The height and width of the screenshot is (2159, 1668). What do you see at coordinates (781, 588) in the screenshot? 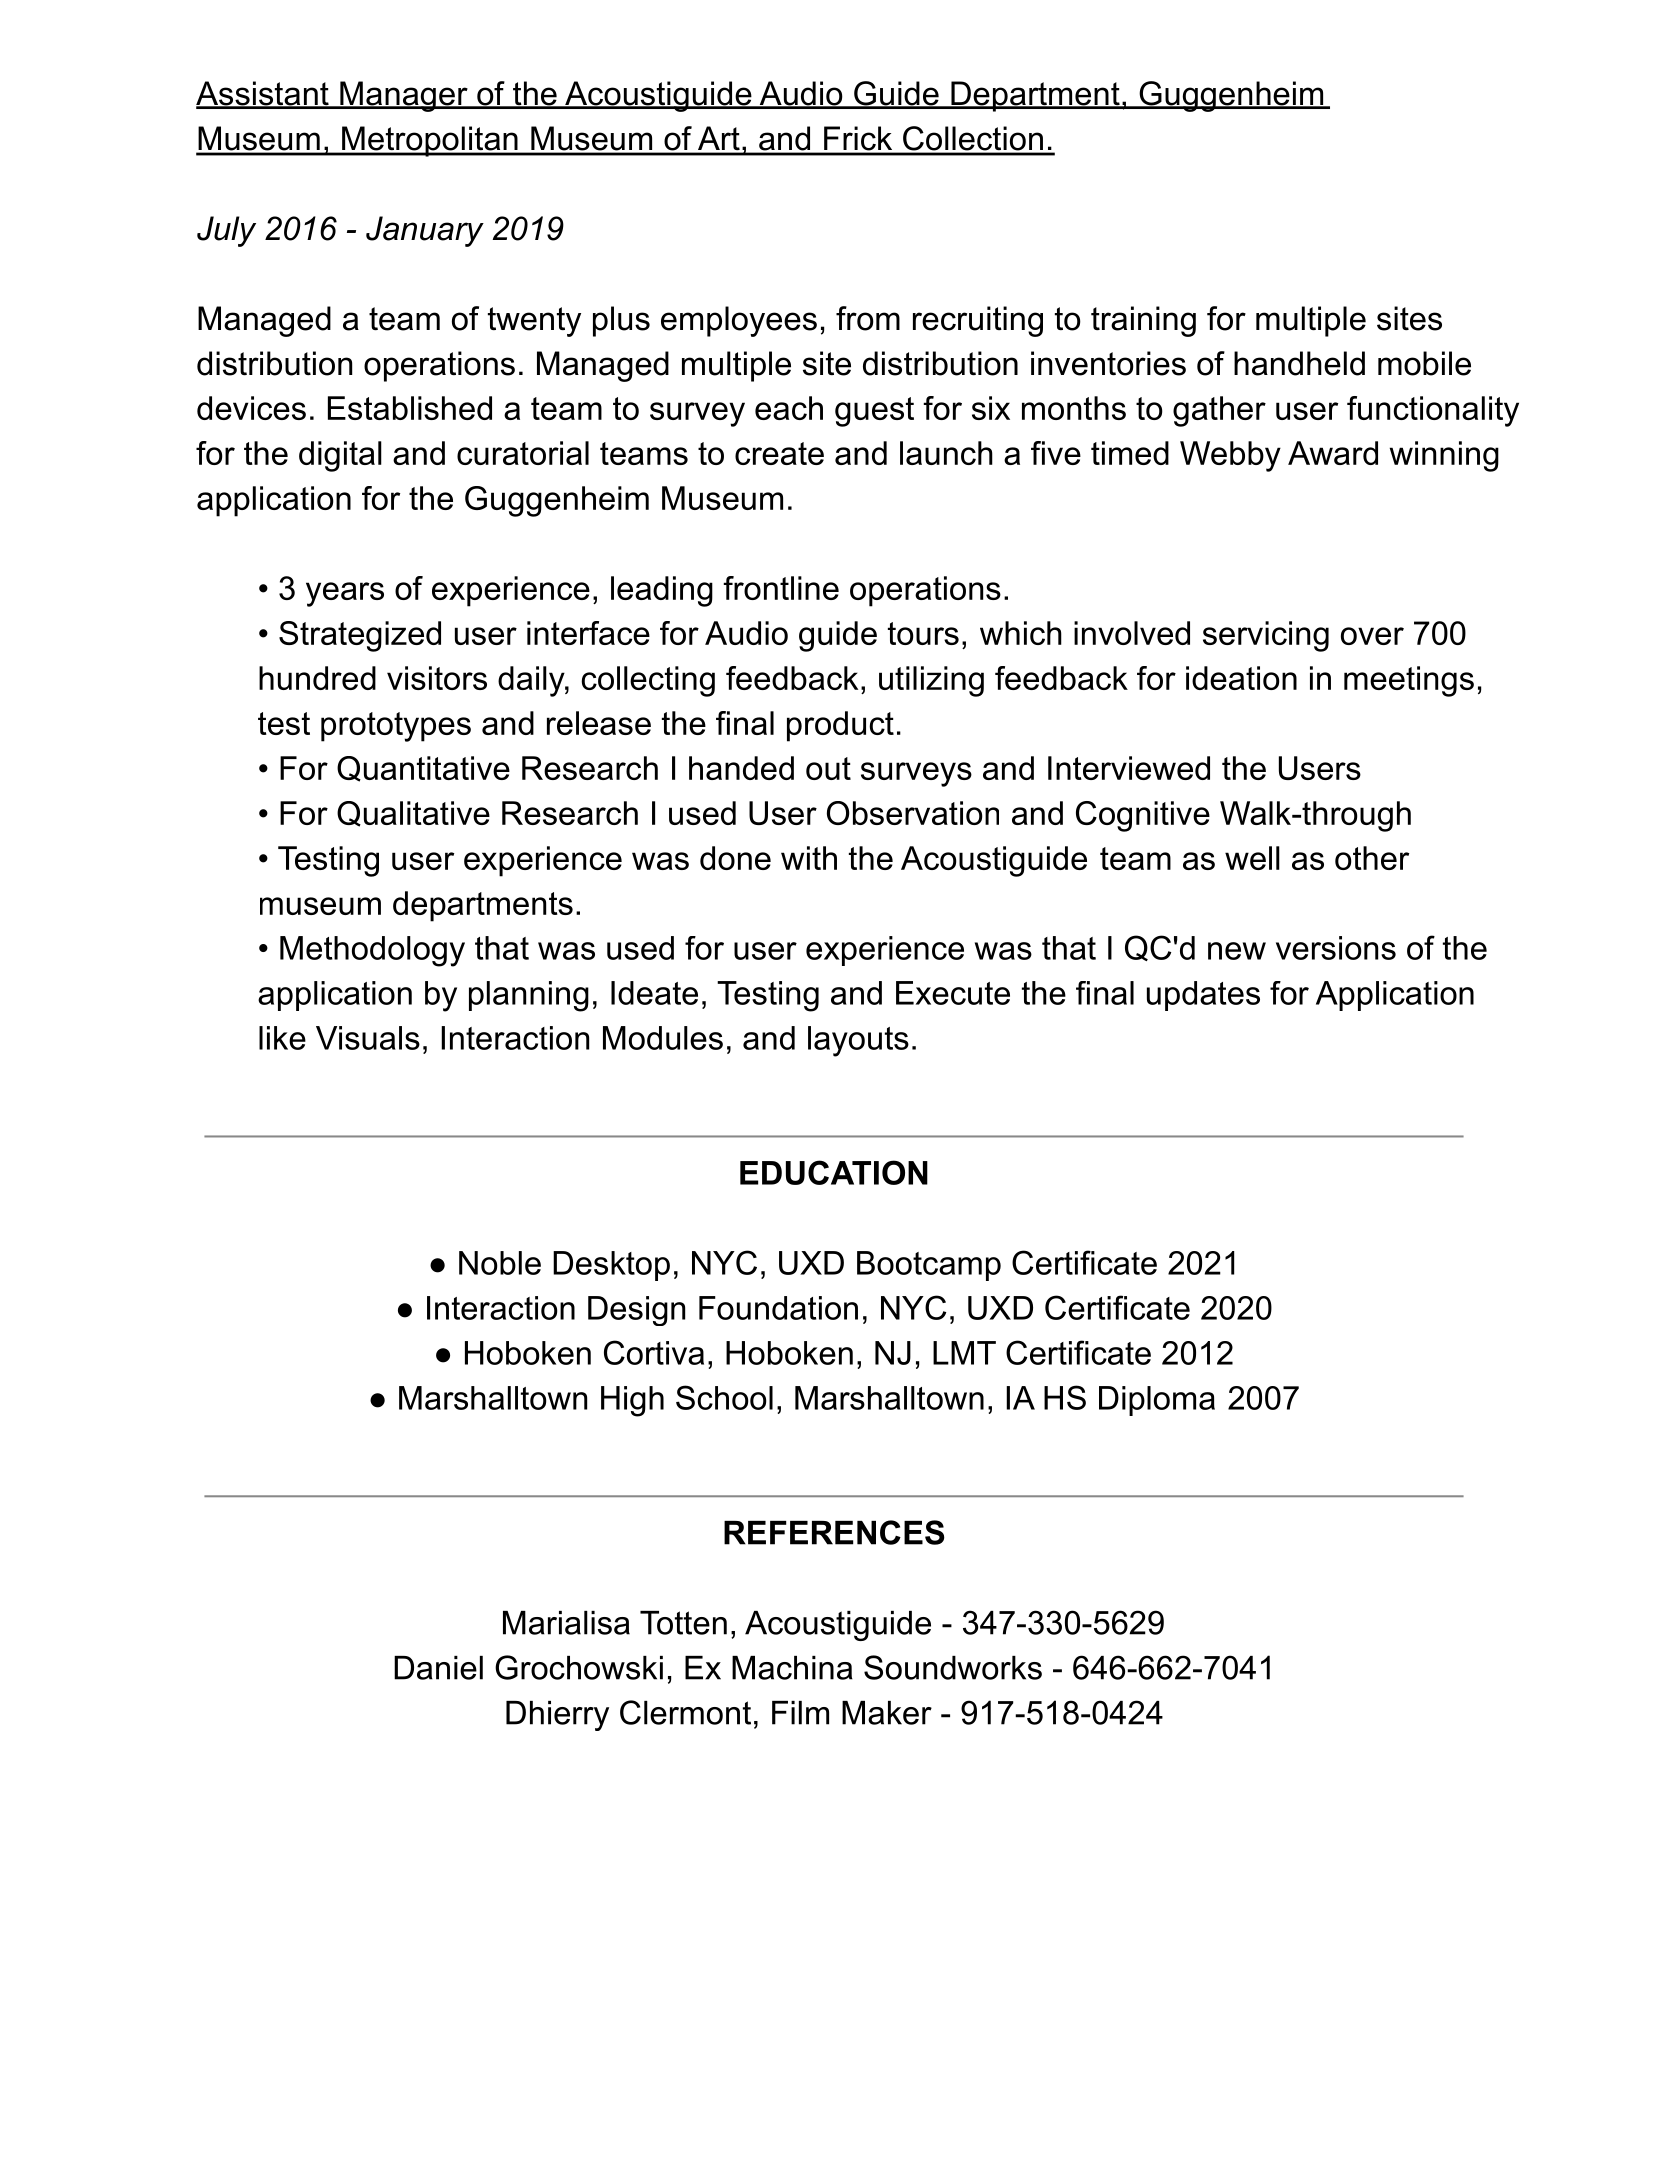
I see `frontline` at bounding box center [781, 588].
